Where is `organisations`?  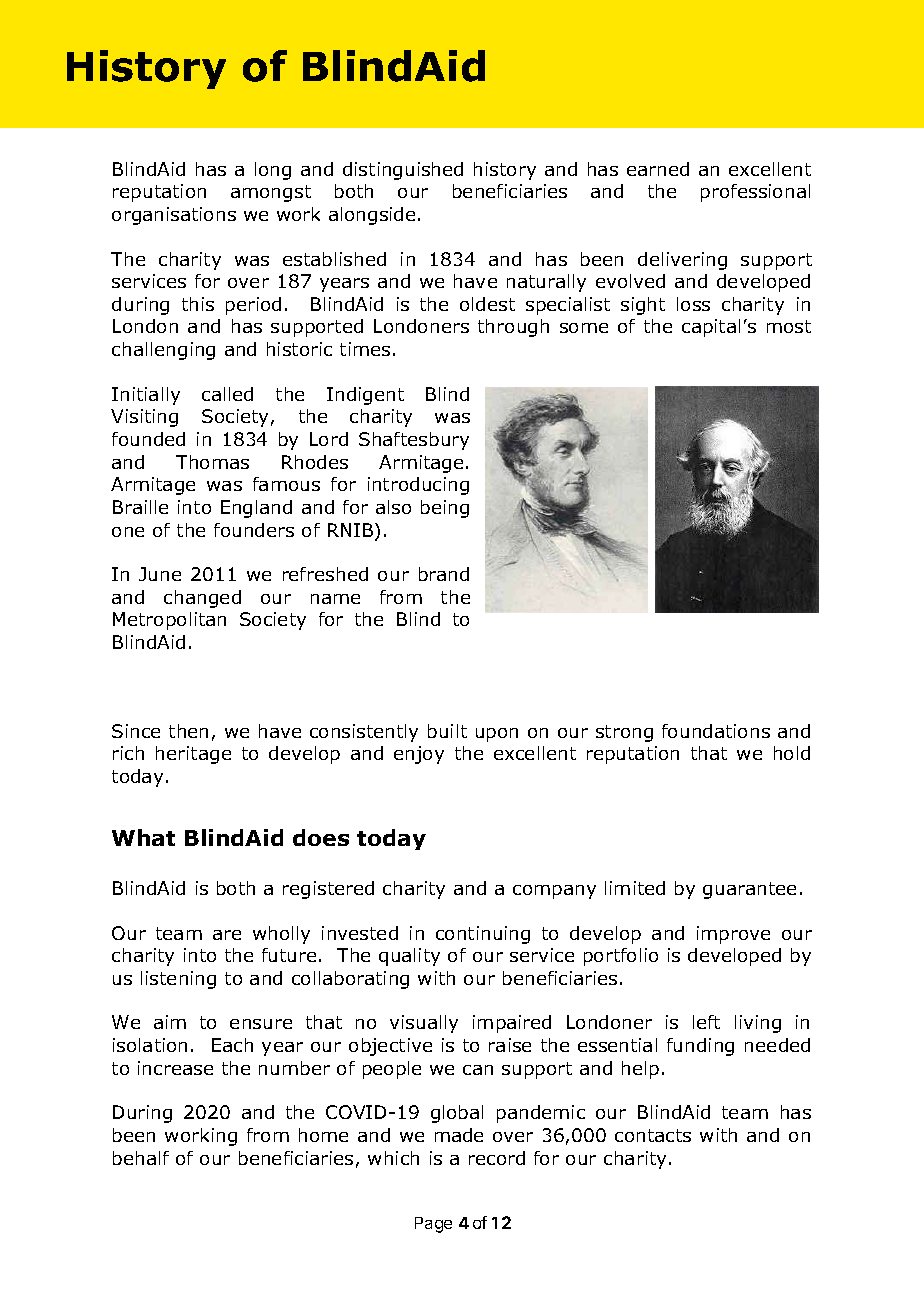 organisations is located at coordinates (174, 216).
